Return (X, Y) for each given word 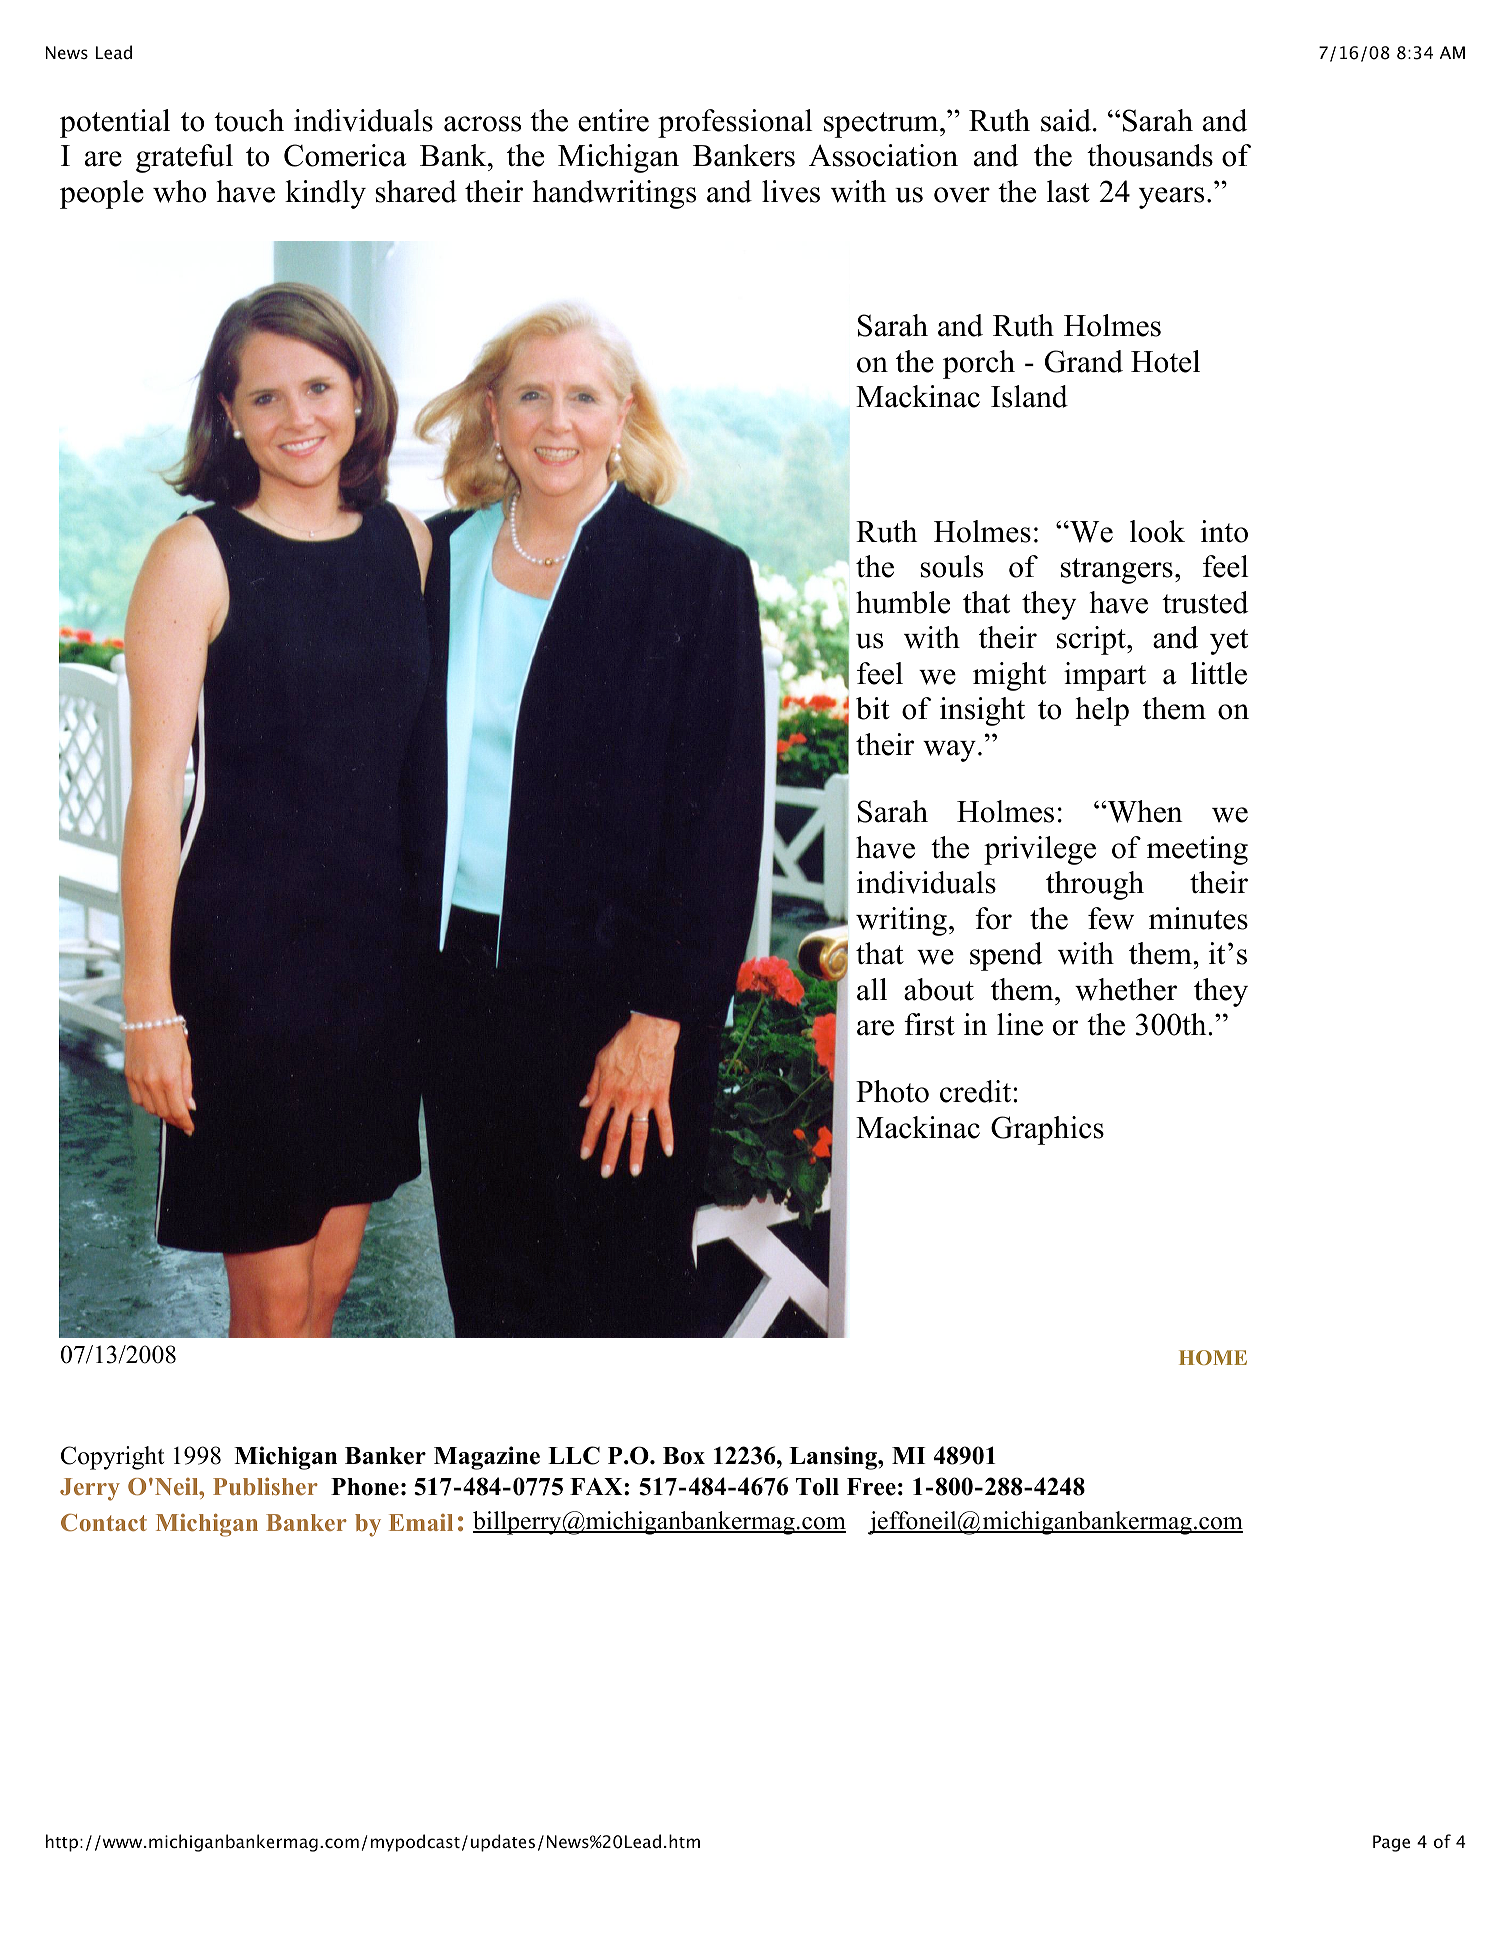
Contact (104, 1522)
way (949, 751)
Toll (817, 1487)
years (1171, 198)
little (1219, 673)
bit (873, 708)
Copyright (112, 1458)
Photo (892, 1091)
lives (791, 191)
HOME (1213, 1357)
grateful (184, 158)
